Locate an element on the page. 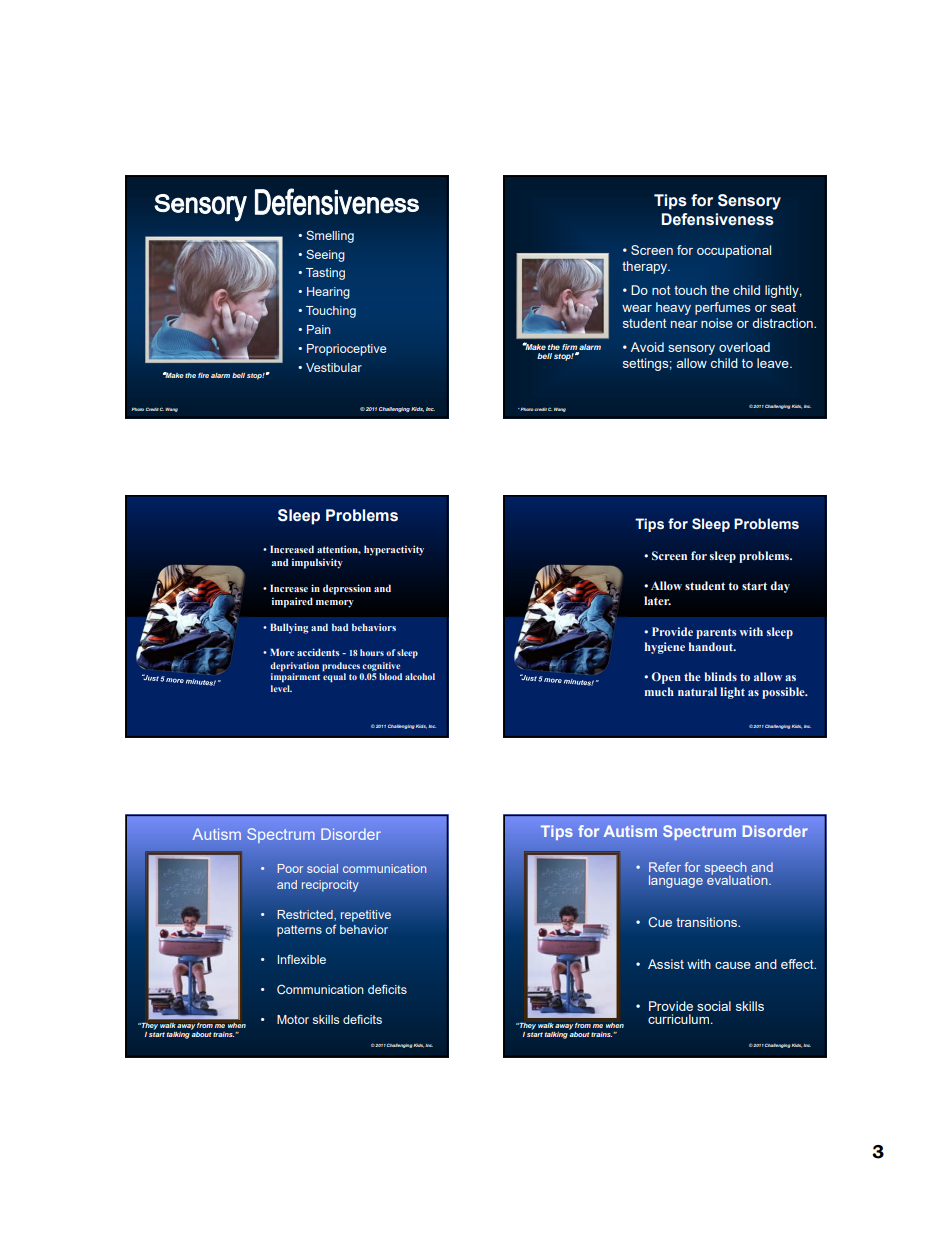 This document has height=1233, width=952. parents is located at coordinates (716, 633).
